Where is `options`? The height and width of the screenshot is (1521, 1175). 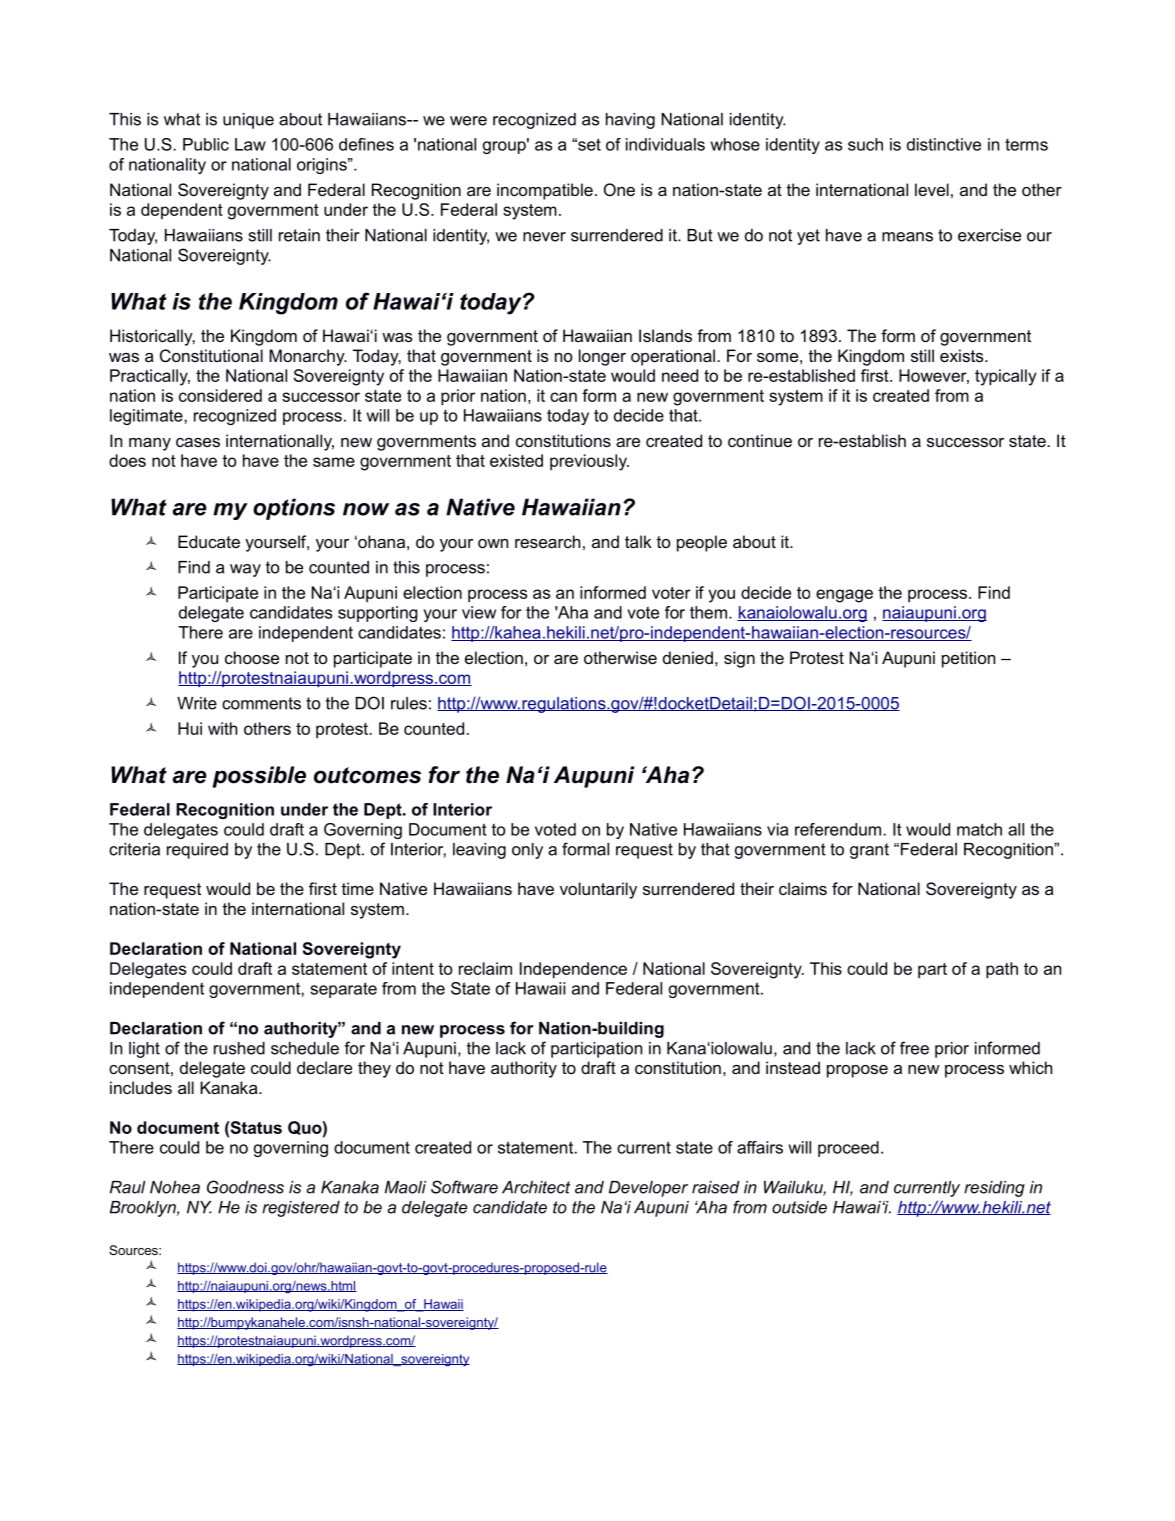
options is located at coordinates (294, 509).
